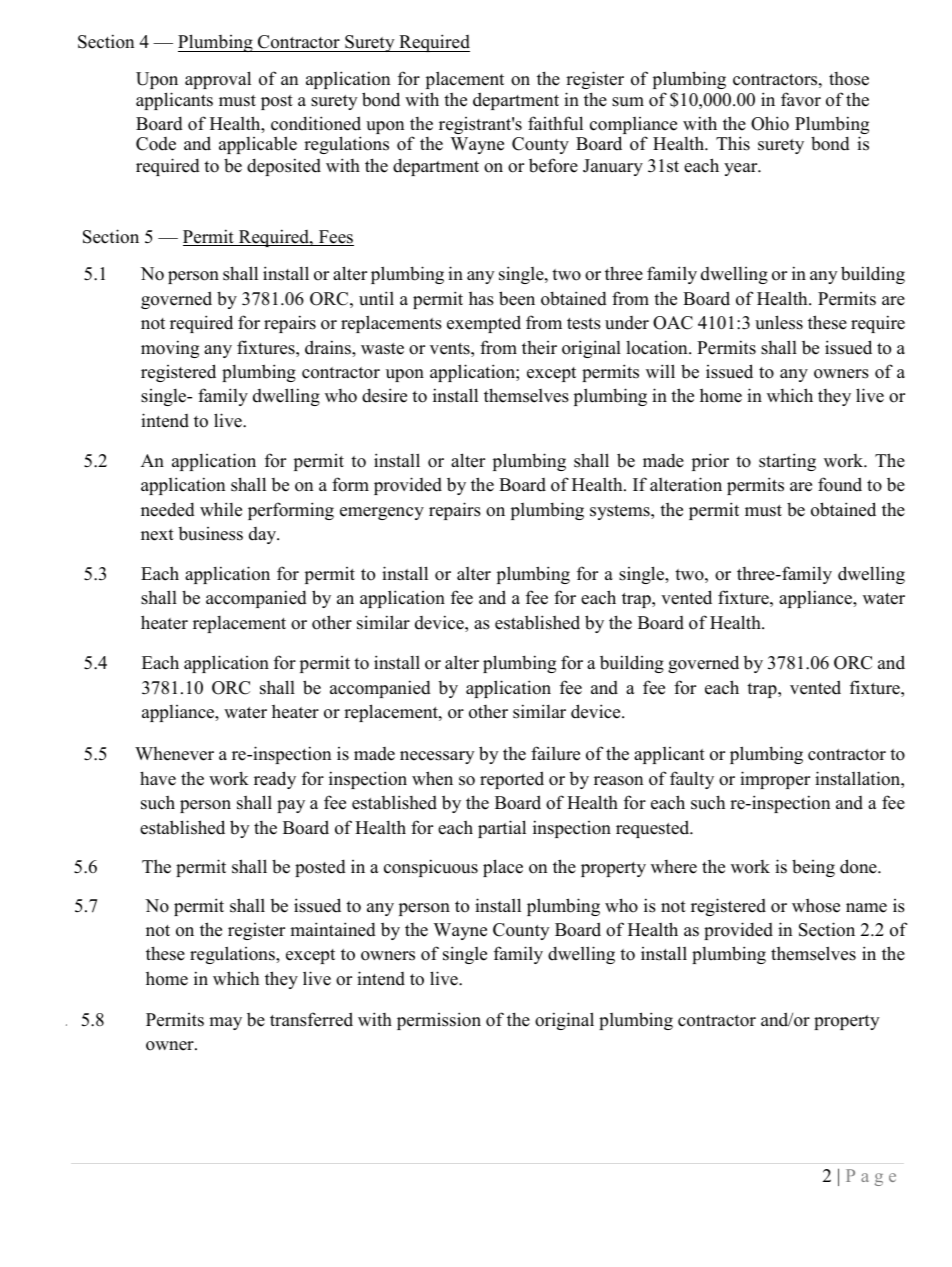 This screenshot has width=952, height=1267. I want to click on ready, so click(275, 780).
